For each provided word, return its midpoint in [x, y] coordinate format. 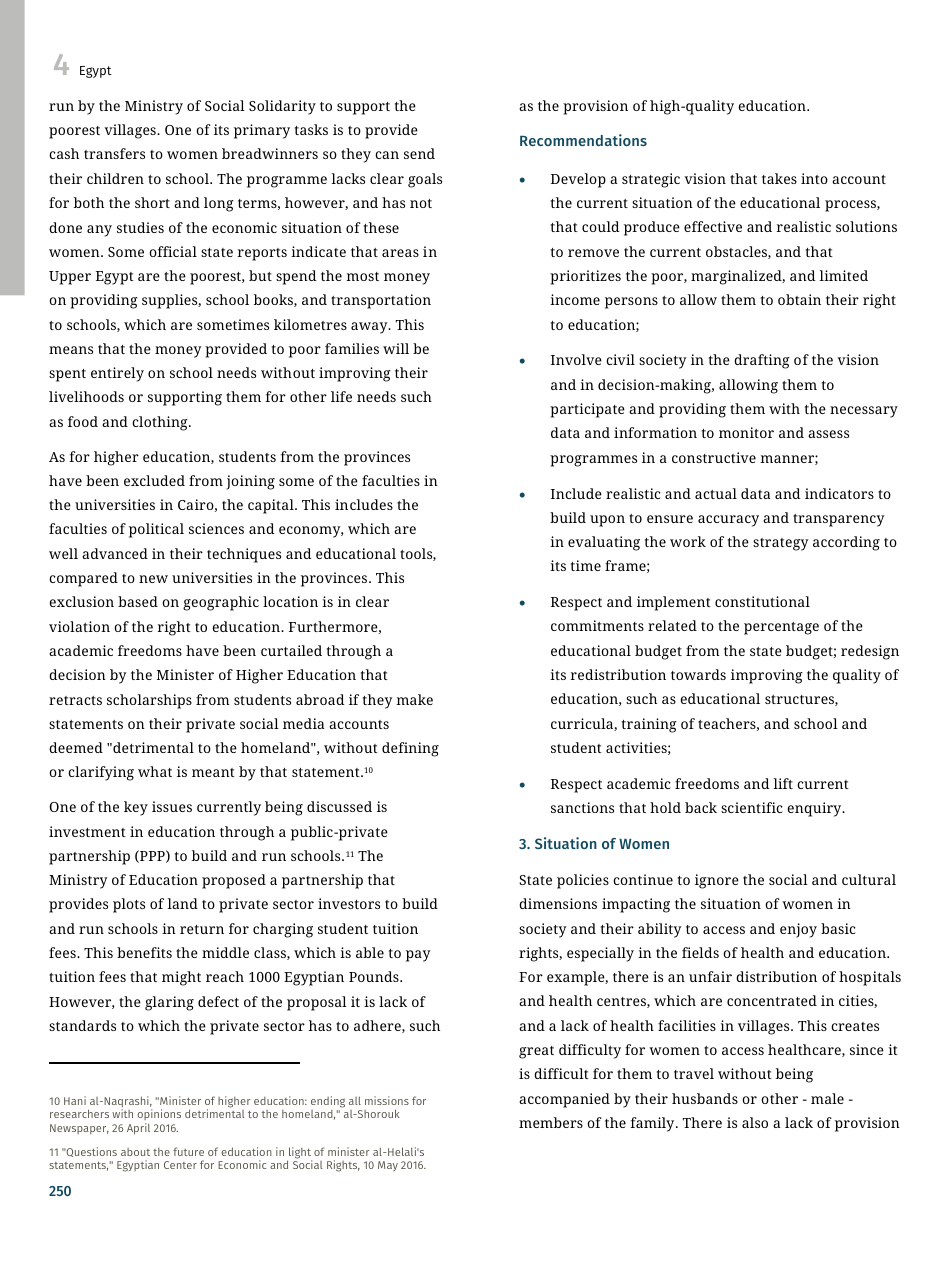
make [414, 699]
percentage [781, 628]
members [551, 1122]
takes [779, 178]
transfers [114, 153]
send [419, 153]
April [138, 1129]
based [138, 601]
